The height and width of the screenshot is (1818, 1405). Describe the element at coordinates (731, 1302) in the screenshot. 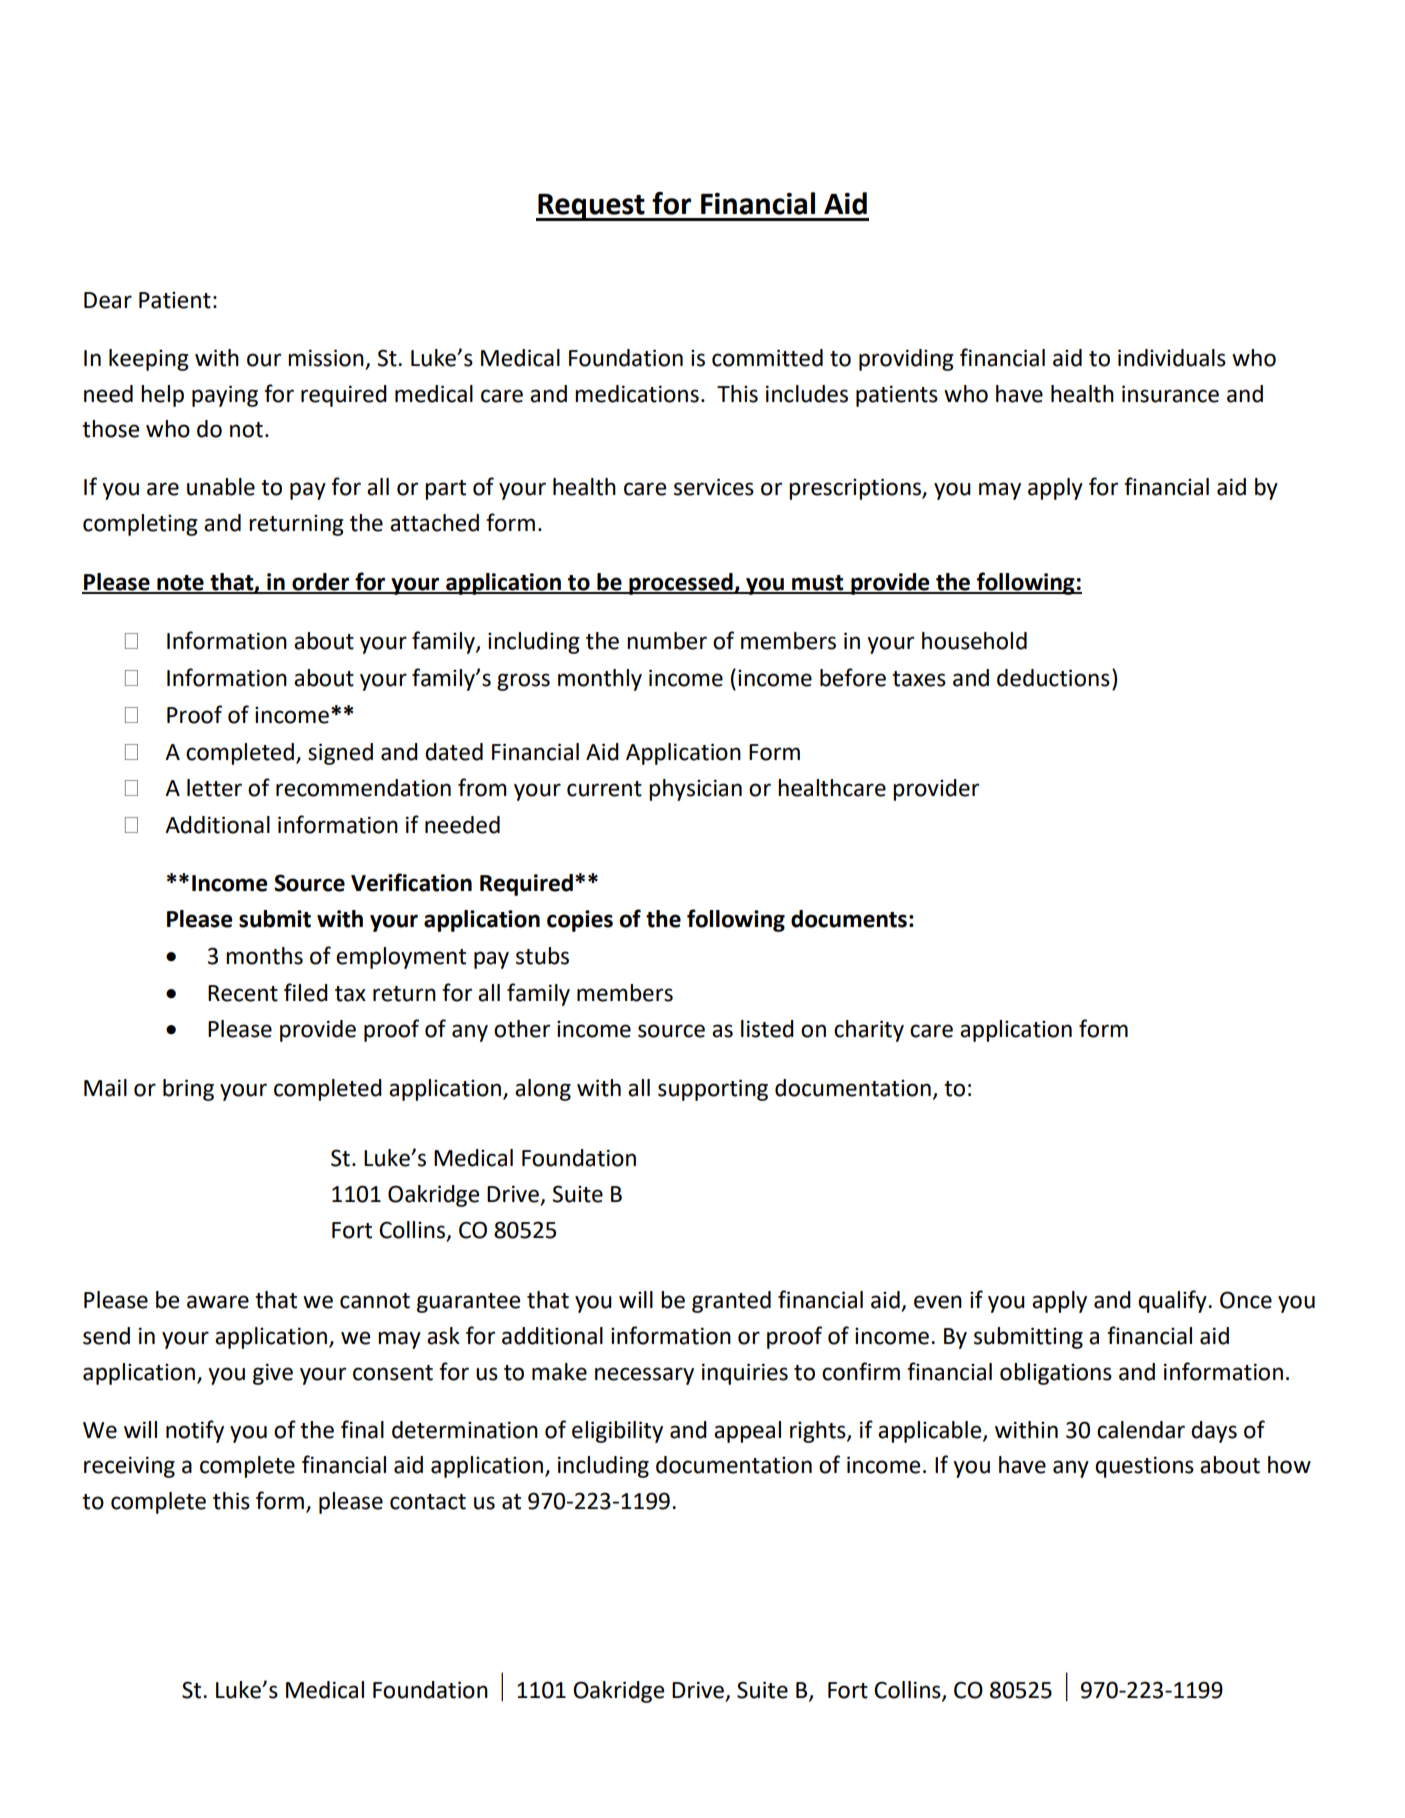

I see `granted` at that location.
